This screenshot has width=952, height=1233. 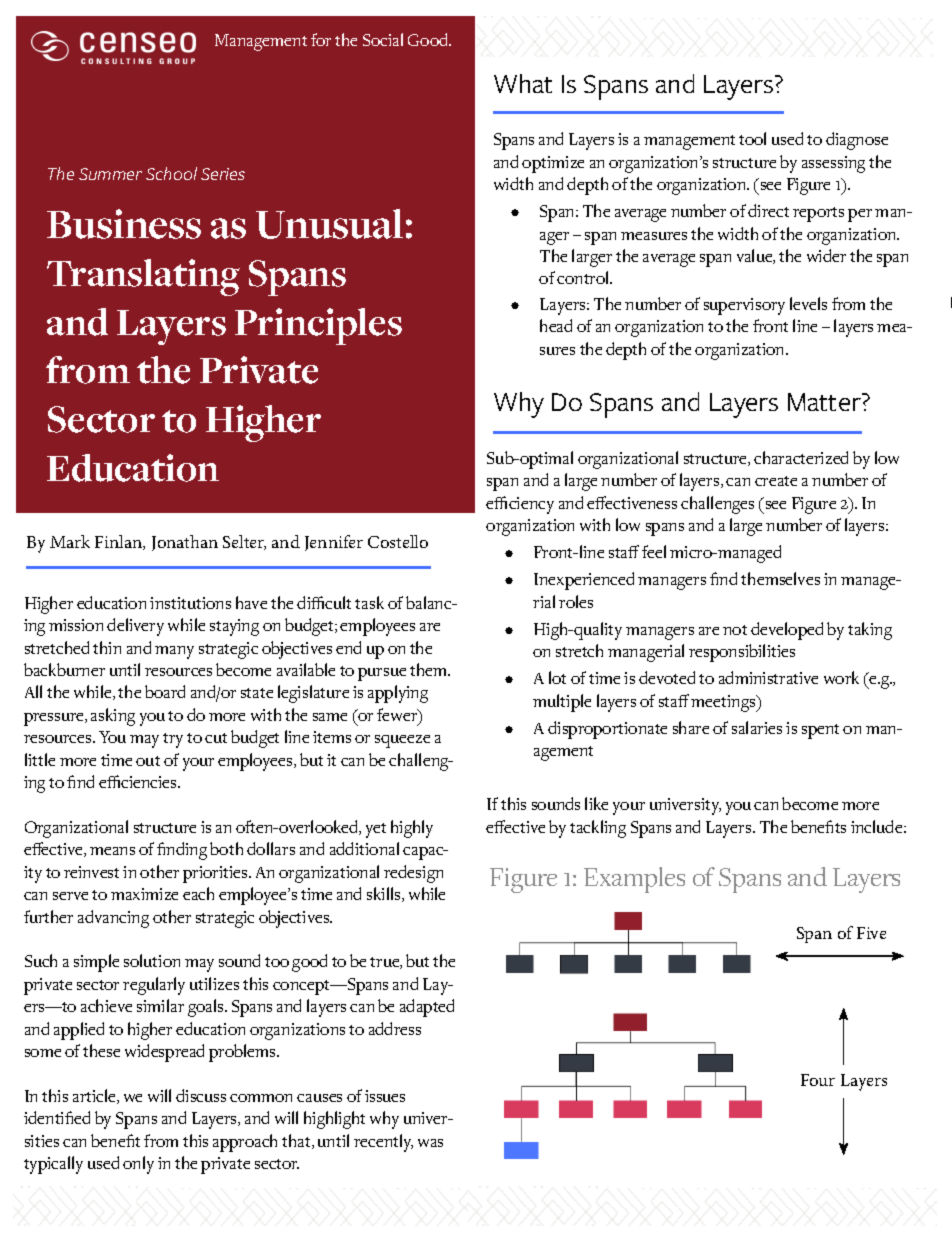 What do you see at coordinates (369, 602) in the screenshot?
I see `task` at bounding box center [369, 602].
